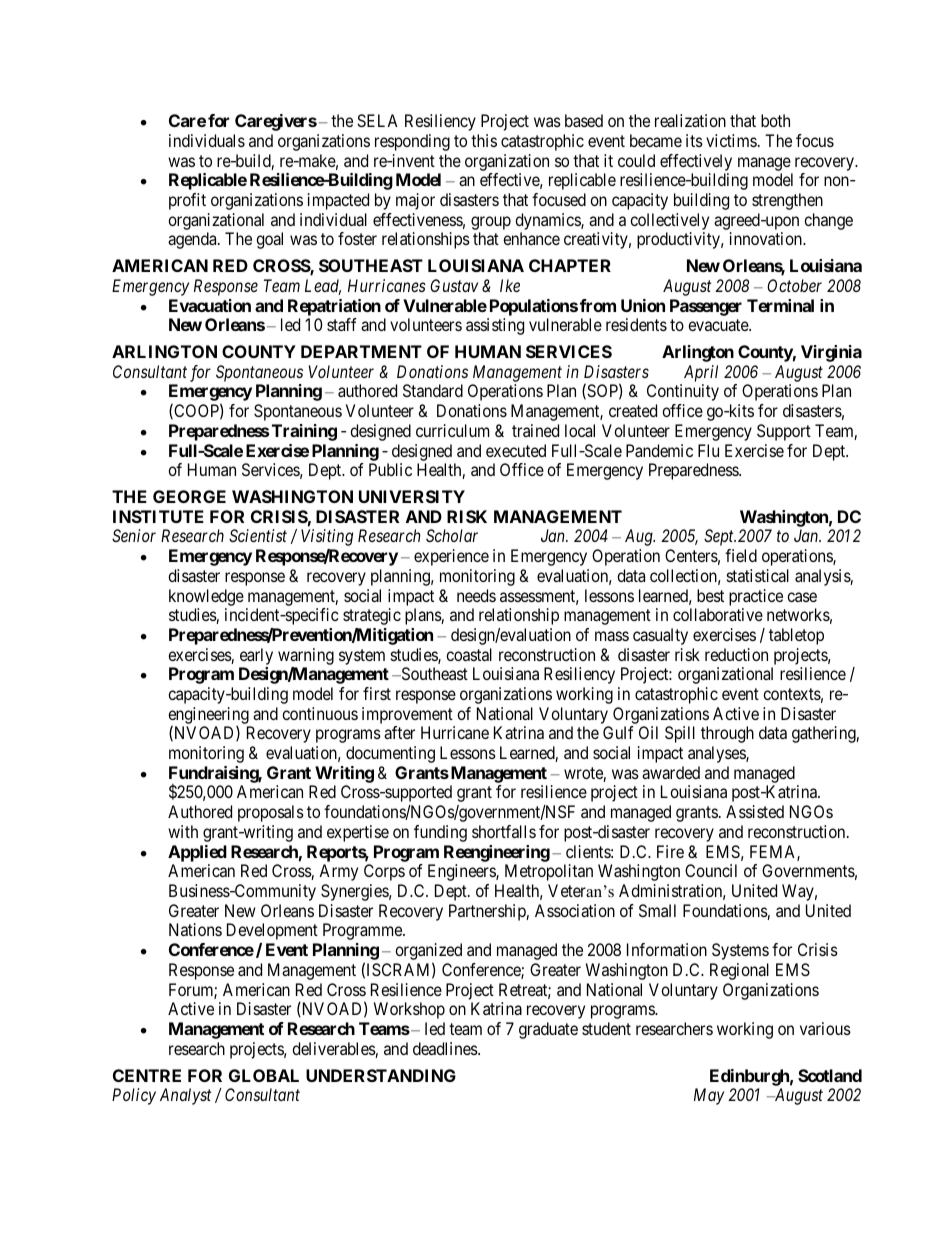 This image has height=1233, width=952. What do you see at coordinates (701, 373) in the image?
I see `April` at bounding box center [701, 373].
